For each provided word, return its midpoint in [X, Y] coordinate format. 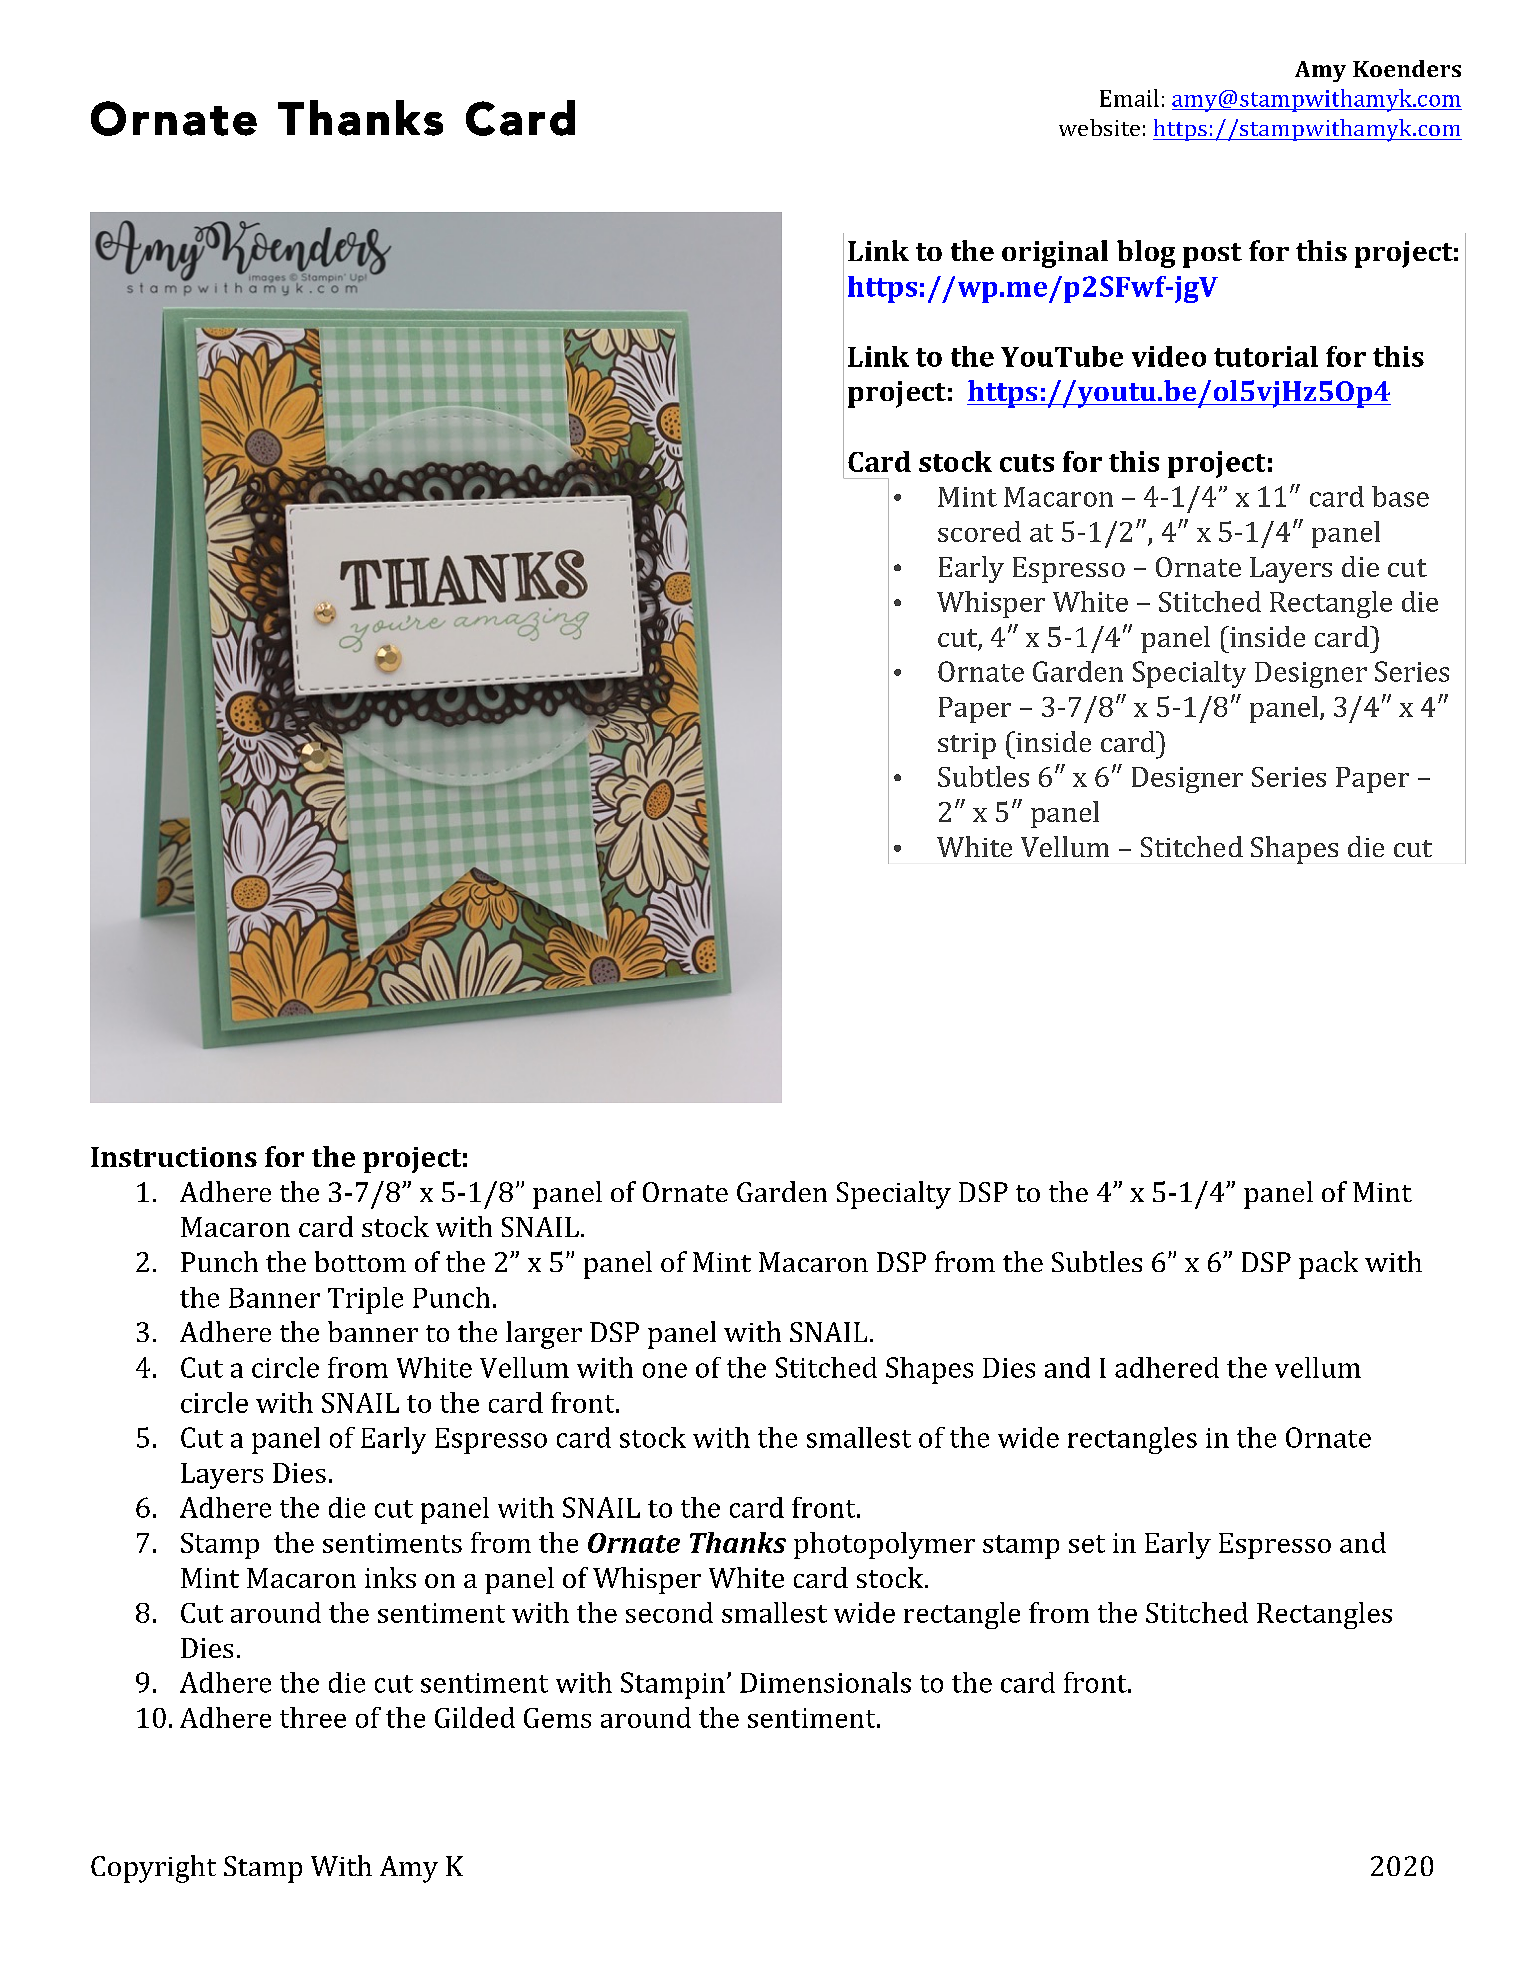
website [1099, 127]
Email [1129, 98]
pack [1328, 1265]
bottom [360, 1261]
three [313, 1717]
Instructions [174, 1157]
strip [967, 746]
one [665, 1370]
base [1400, 496]
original [1055, 254]
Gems [557, 1718]
